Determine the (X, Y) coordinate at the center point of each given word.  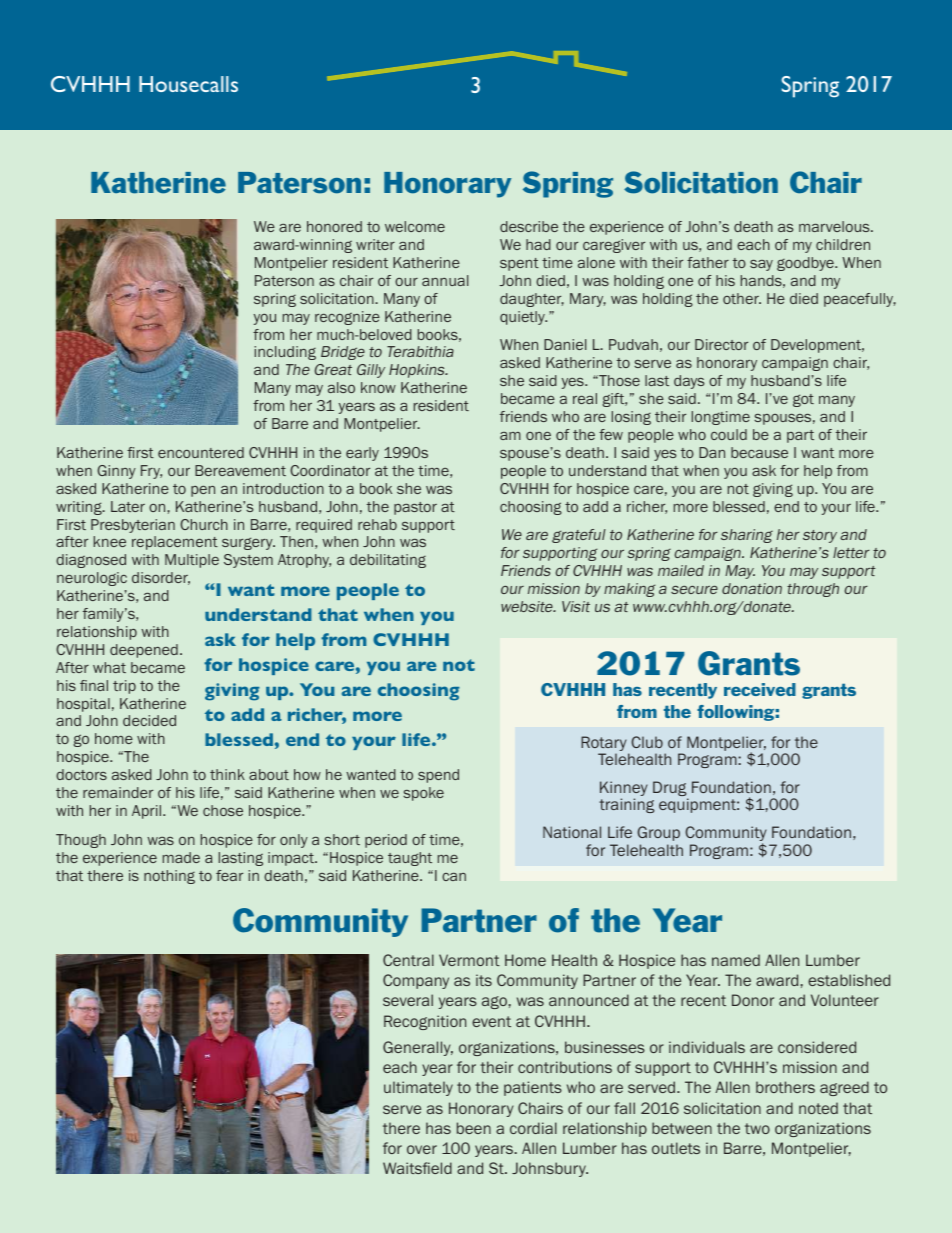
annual (445, 280)
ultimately (418, 1088)
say (761, 265)
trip (124, 687)
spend (438, 776)
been (474, 1128)
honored (334, 226)
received (760, 689)
